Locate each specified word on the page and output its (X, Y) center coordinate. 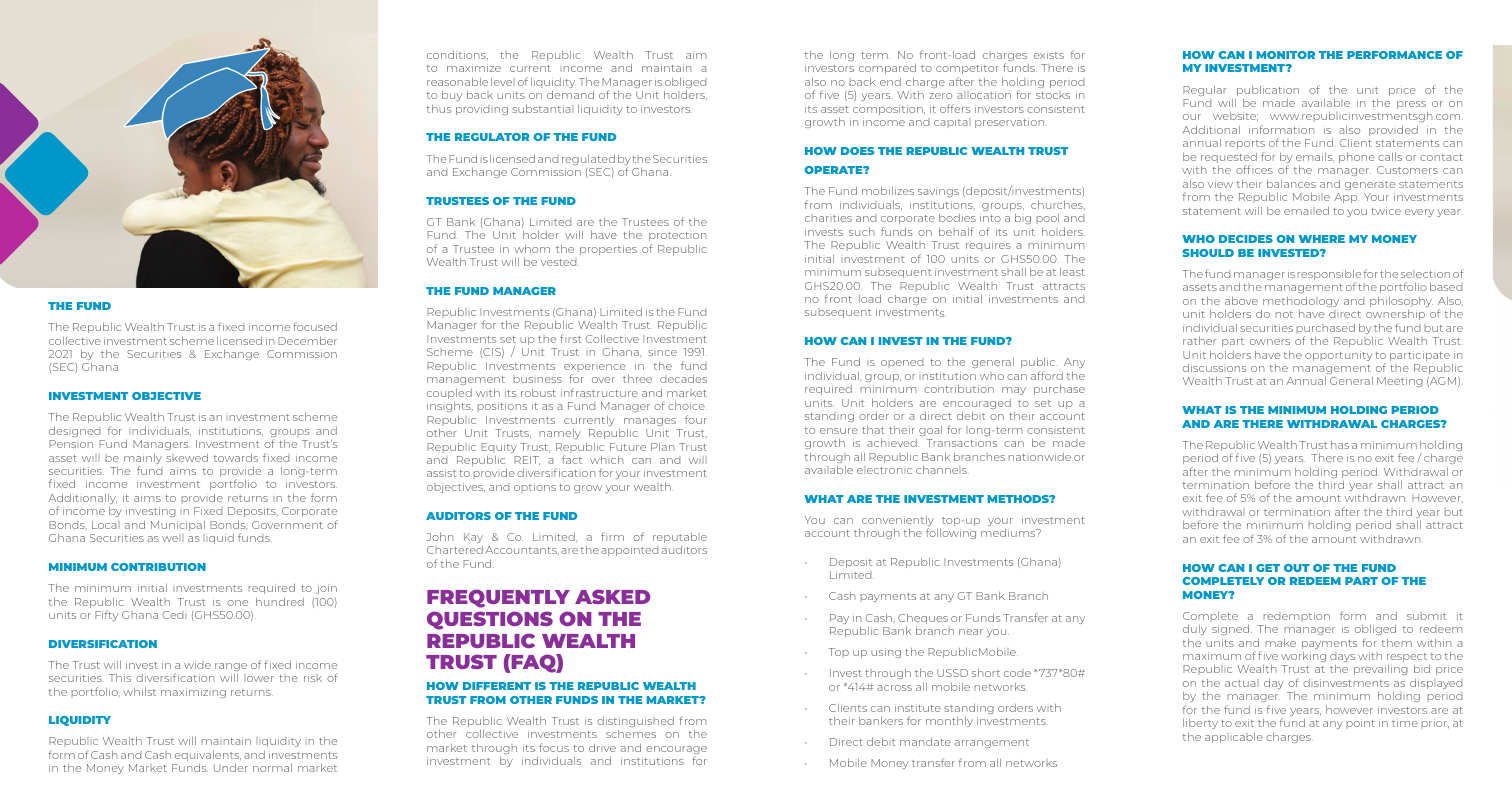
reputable (680, 538)
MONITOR (1286, 55)
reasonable (457, 82)
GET (1268, 568)
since (662, 353)
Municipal (178, 526)
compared (887, 69)
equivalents (208, 756)
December (307, 341)
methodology (1301, 302)
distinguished (635, 722)
